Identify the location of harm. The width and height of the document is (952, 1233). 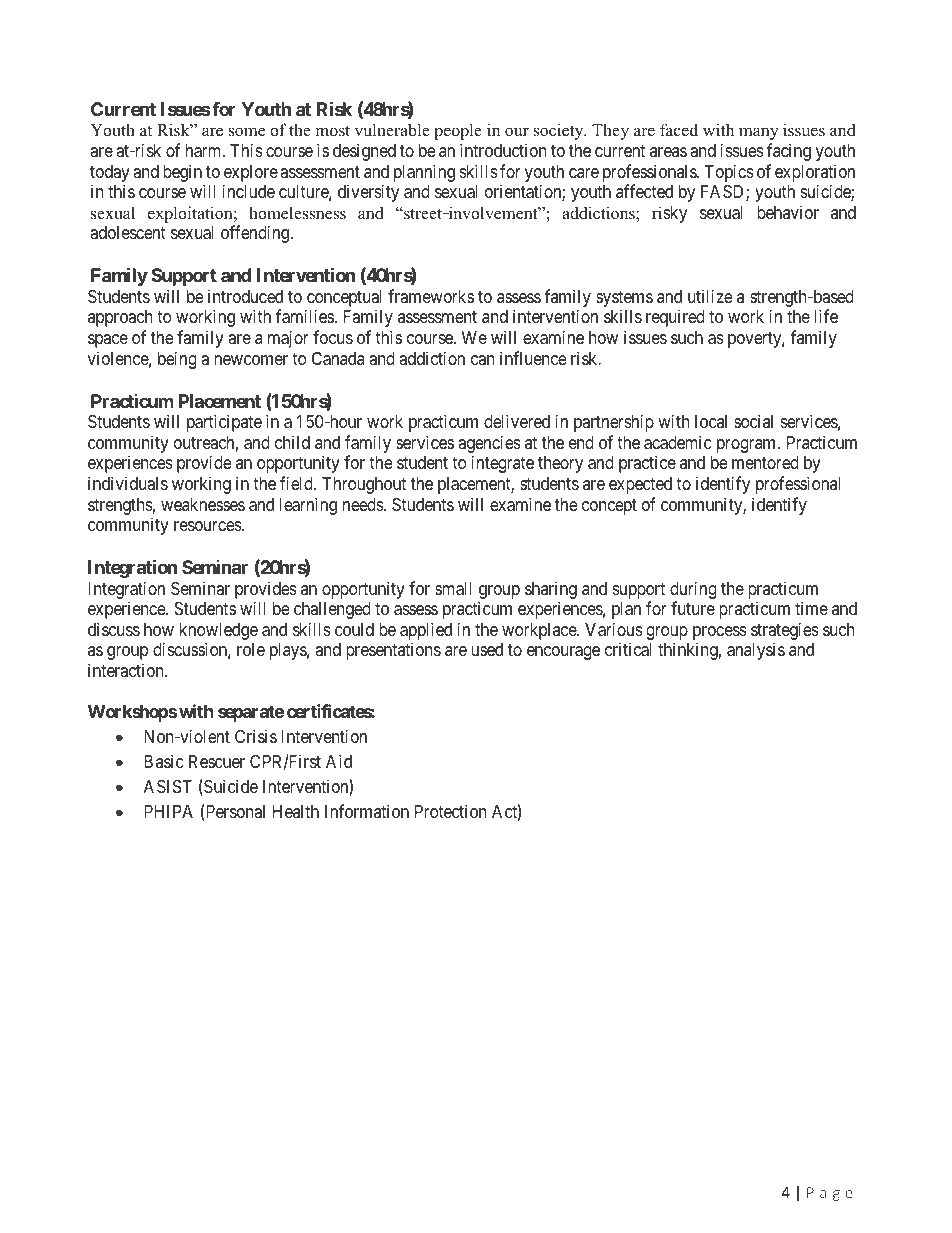
(205, 151).
